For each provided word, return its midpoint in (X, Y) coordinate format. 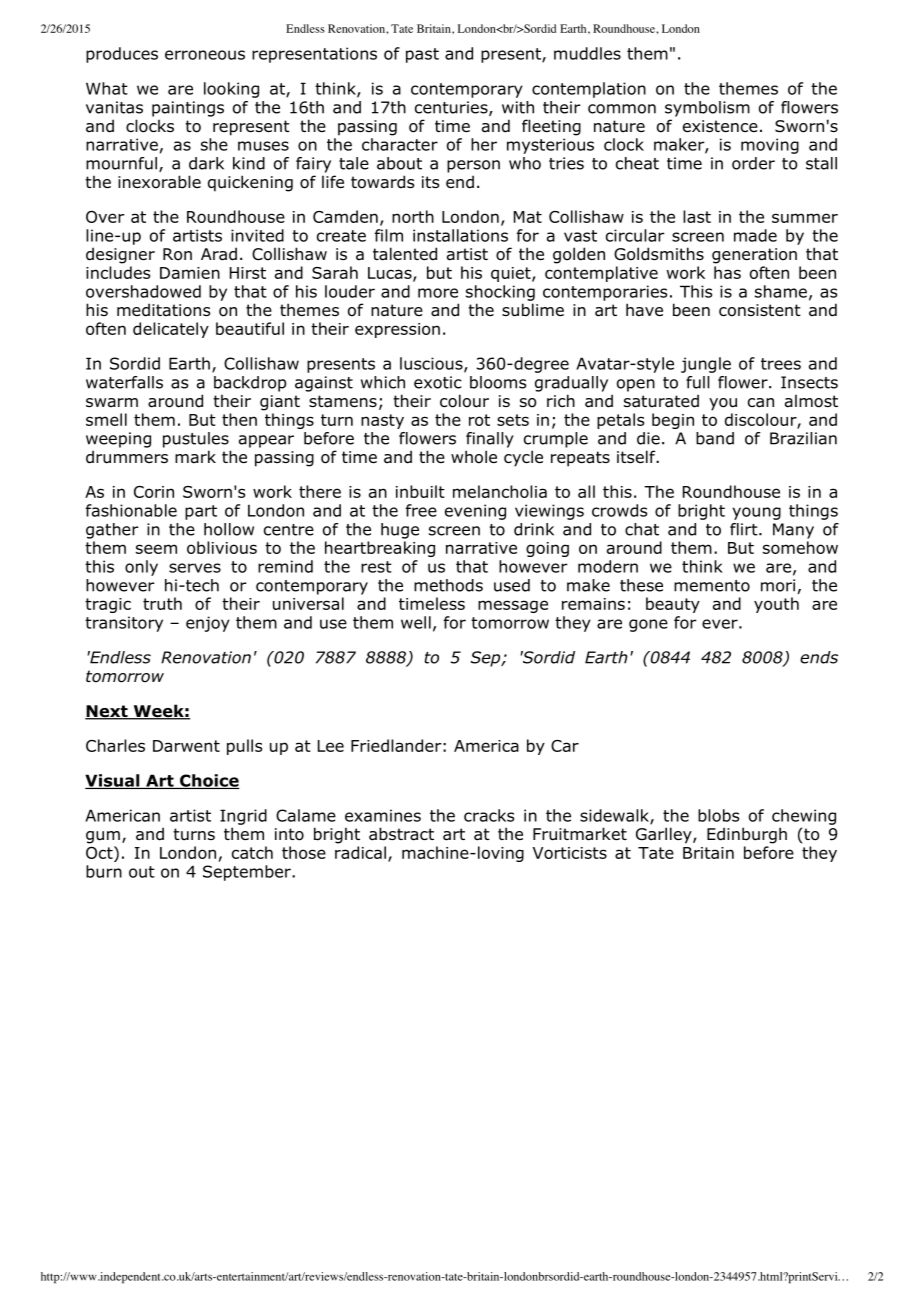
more (438, 293)
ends (819, 657)
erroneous (205, 55)
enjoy (208, 624)
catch (252, 852)
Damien (190, 273)
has (727, 272)
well (416, 622)
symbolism (707, 109)
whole (474, 457)
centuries (452, 108)
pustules (196, 440)
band (715, 438)
